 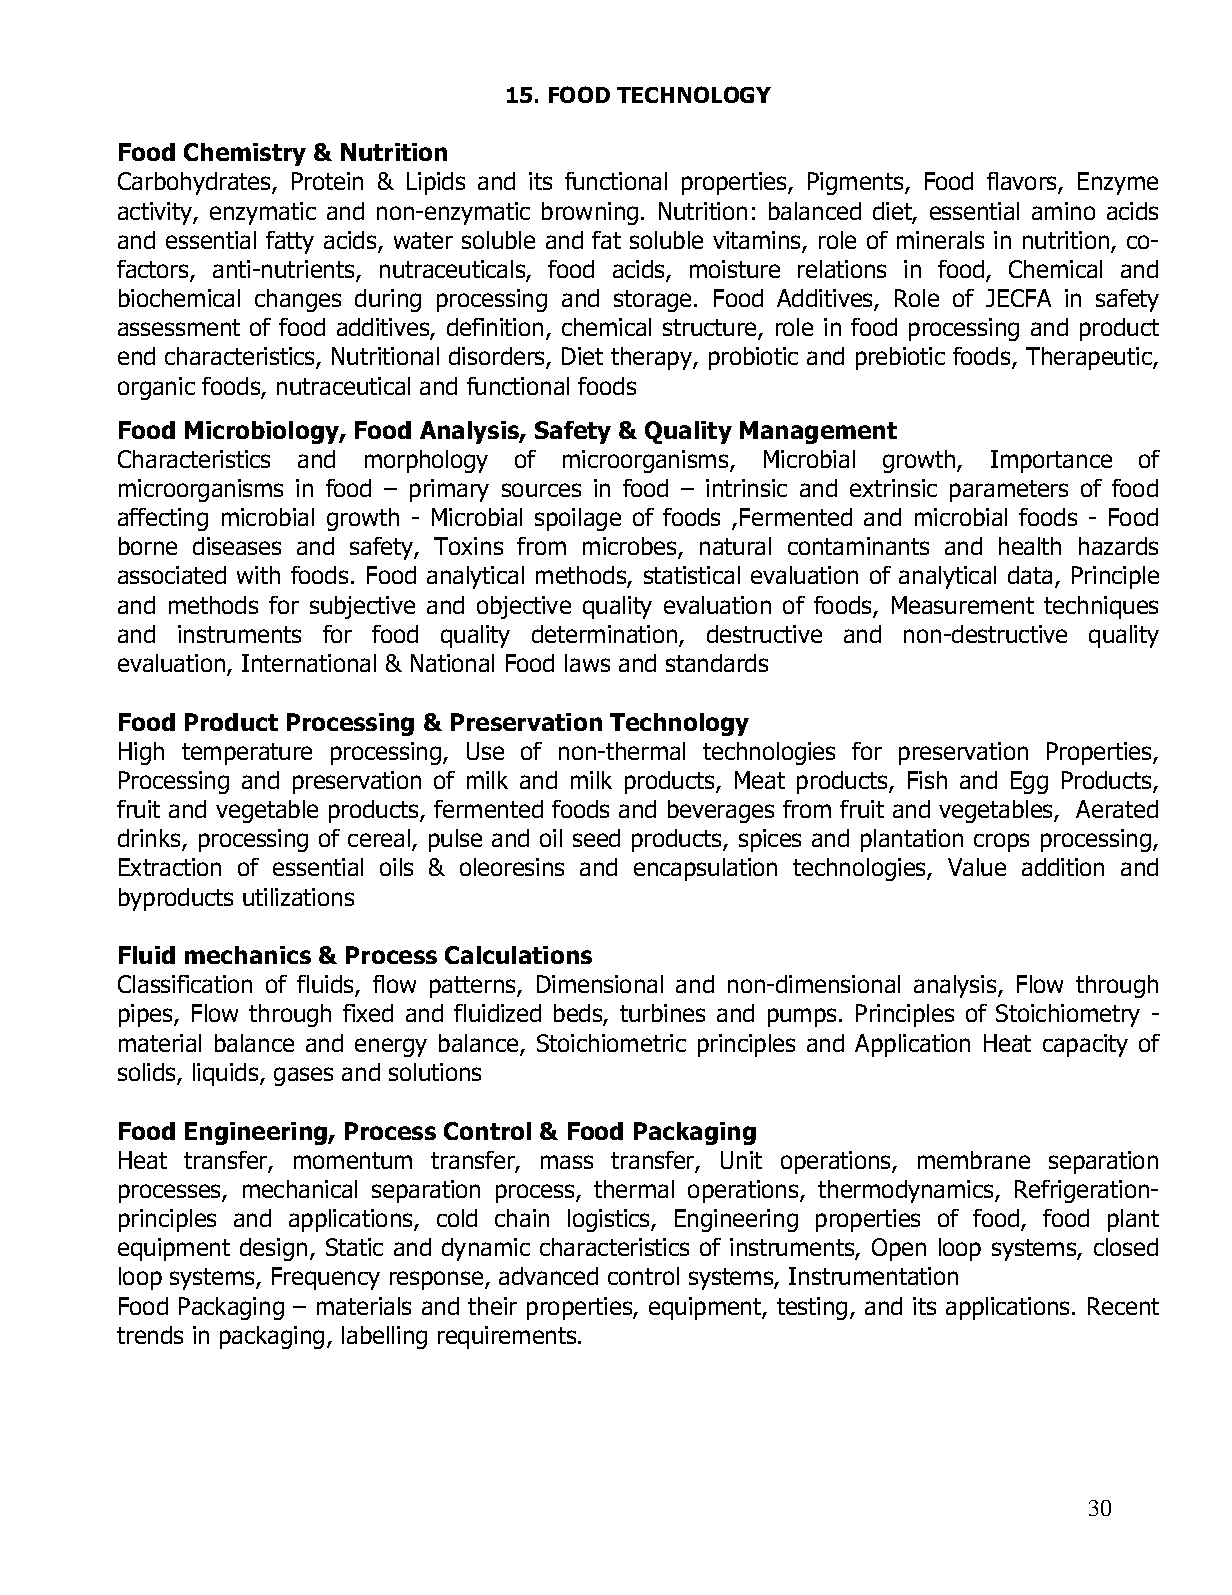 I want to click on parameters, so click(x=1009, y=491).
